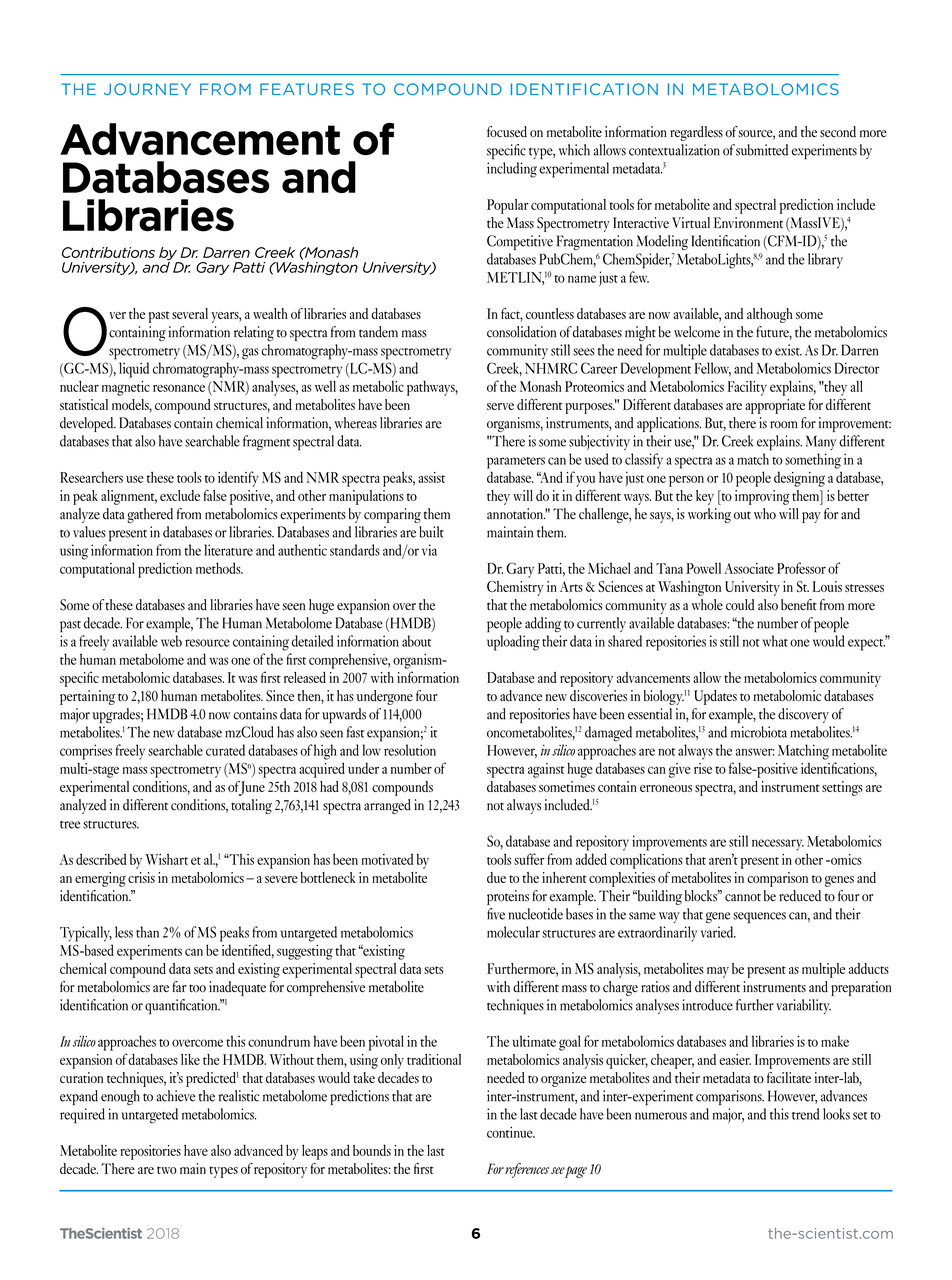 The image size is (952, 1280). What do you see at coordinates (431, 477) in the screenshot?
I see `assist` at bounding box center [431, 477].
